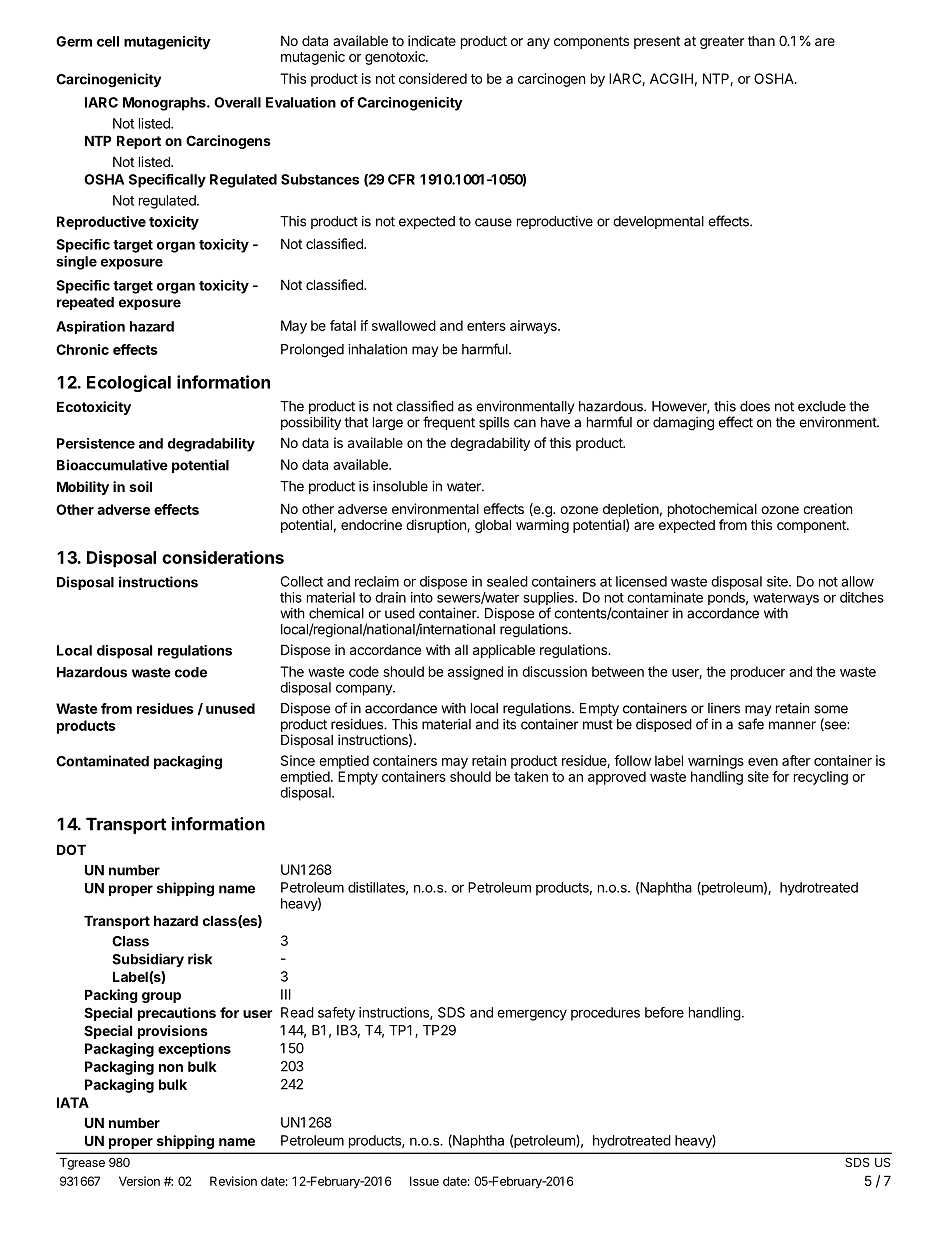 This screenshot has height=1233, width=952. What do you see at coordinates (531, 776) in the screenshot?
I see `taken` at bounding box center [531, 776].
